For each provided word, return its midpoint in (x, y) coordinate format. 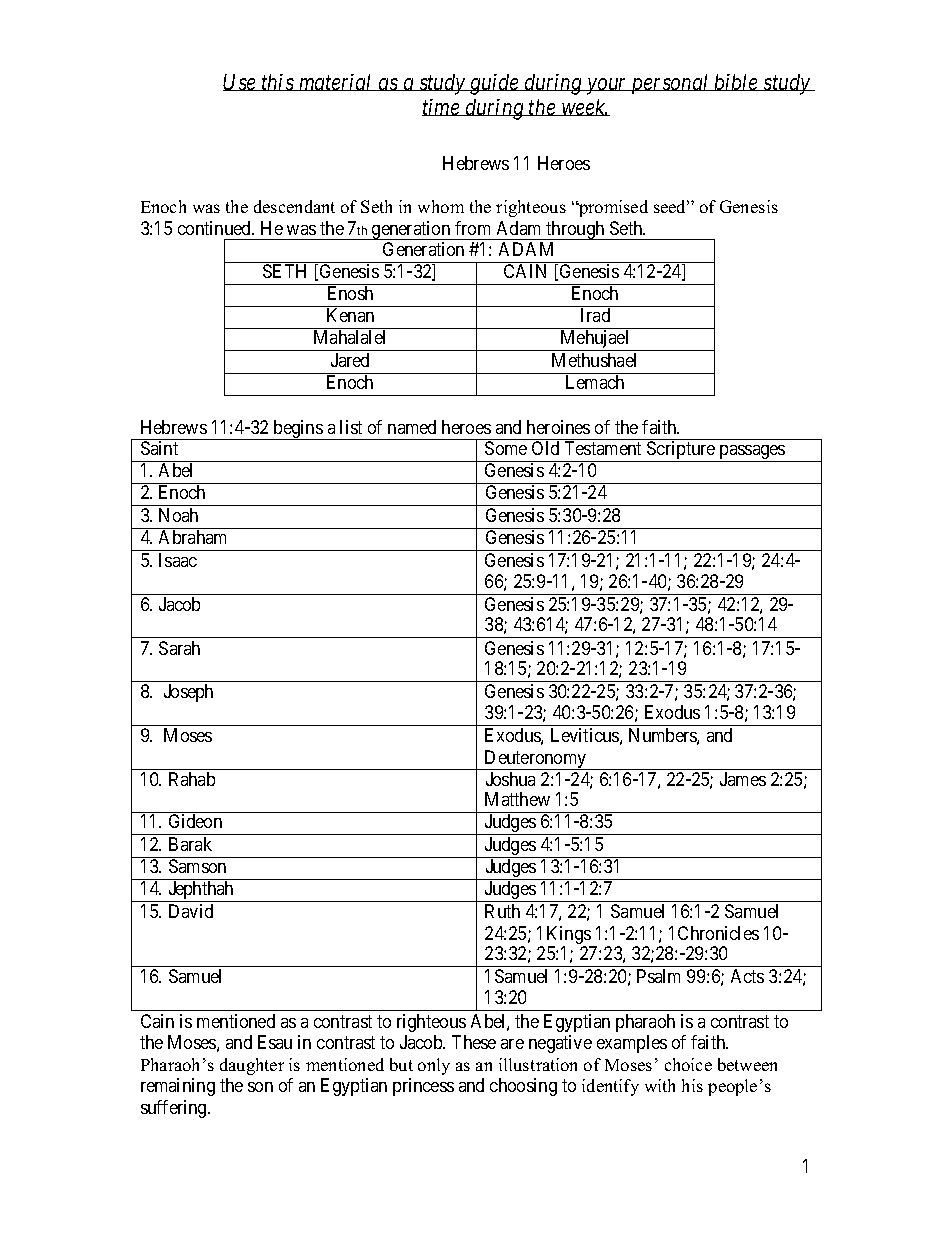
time (442, 107)
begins (297, 430)
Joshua (510, 779)
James (743, 779)
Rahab (192, 779)
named (412, 427)
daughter (252, 1066)
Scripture (681, 451)
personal (670, 84)
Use (240, 82)
